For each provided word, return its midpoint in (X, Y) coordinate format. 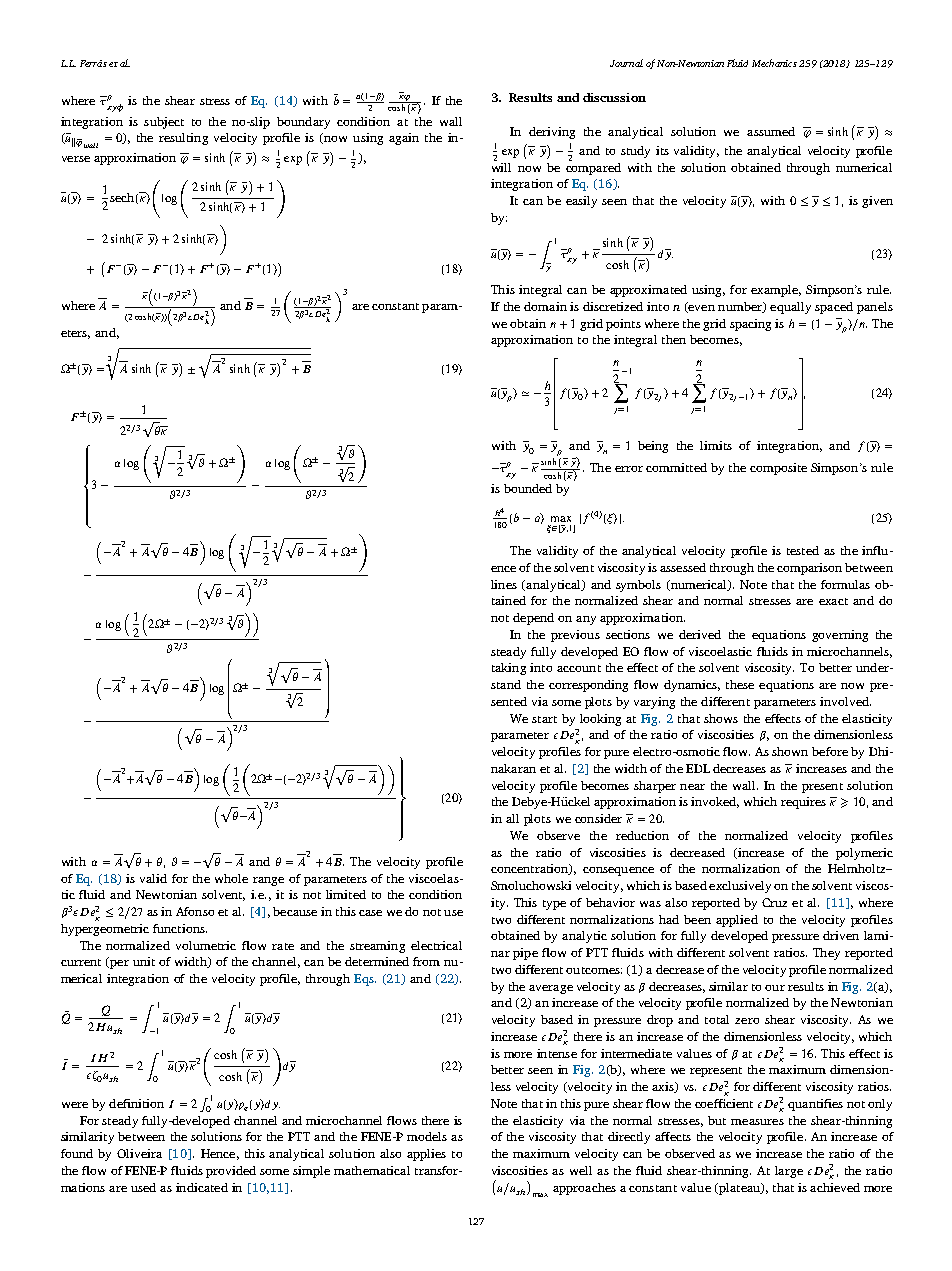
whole (231, 878)
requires (803, 803)
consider (598, 818)
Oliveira (139, 1153)
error (629, 469)
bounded (528, 488)
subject (164, 123)
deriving (552, 133)
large (789, 1172)
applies (426, 1155)
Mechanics (774, 63)
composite (778, 469)
